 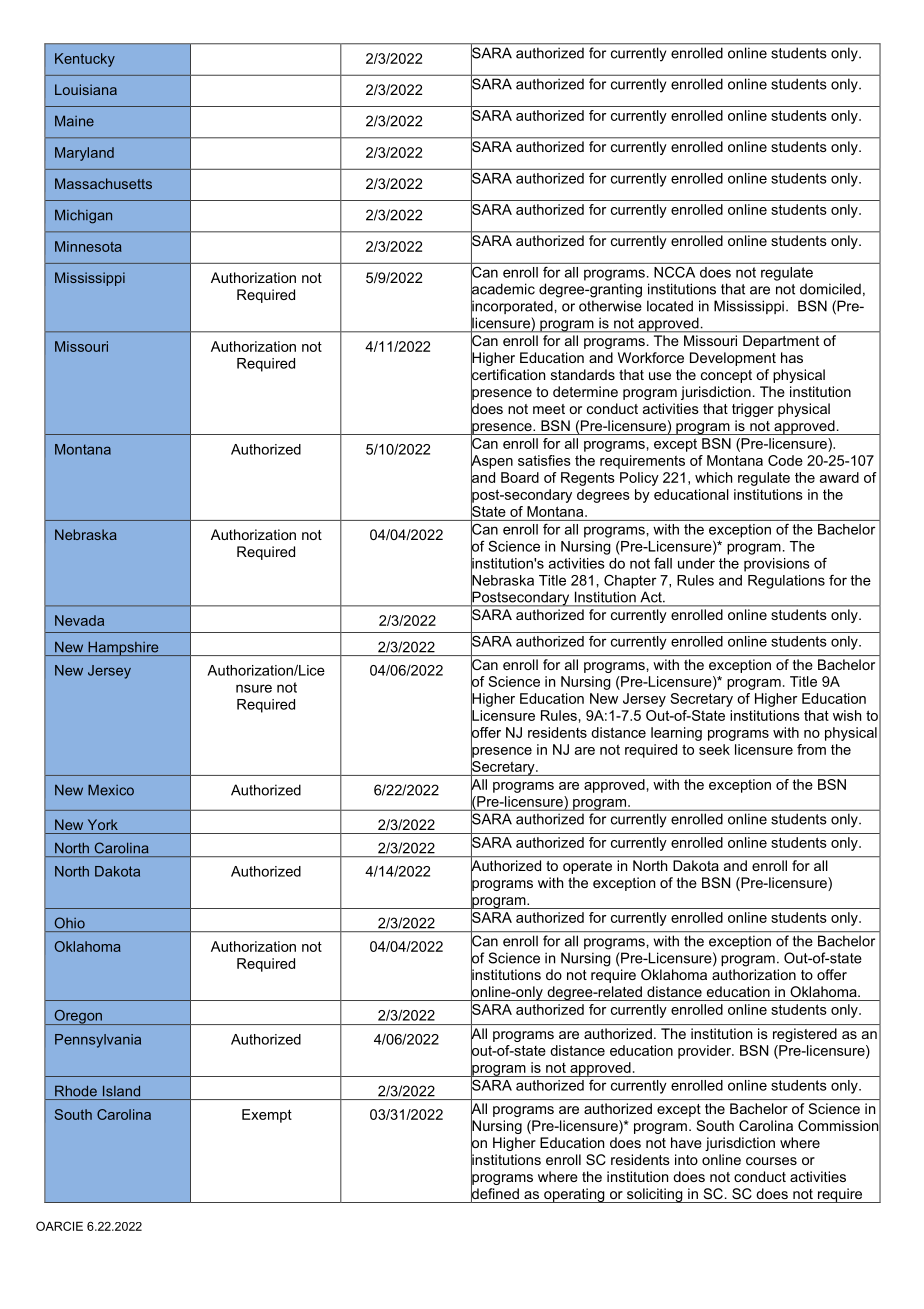 I want to click on Mexico, so click(x=111, y=790).
